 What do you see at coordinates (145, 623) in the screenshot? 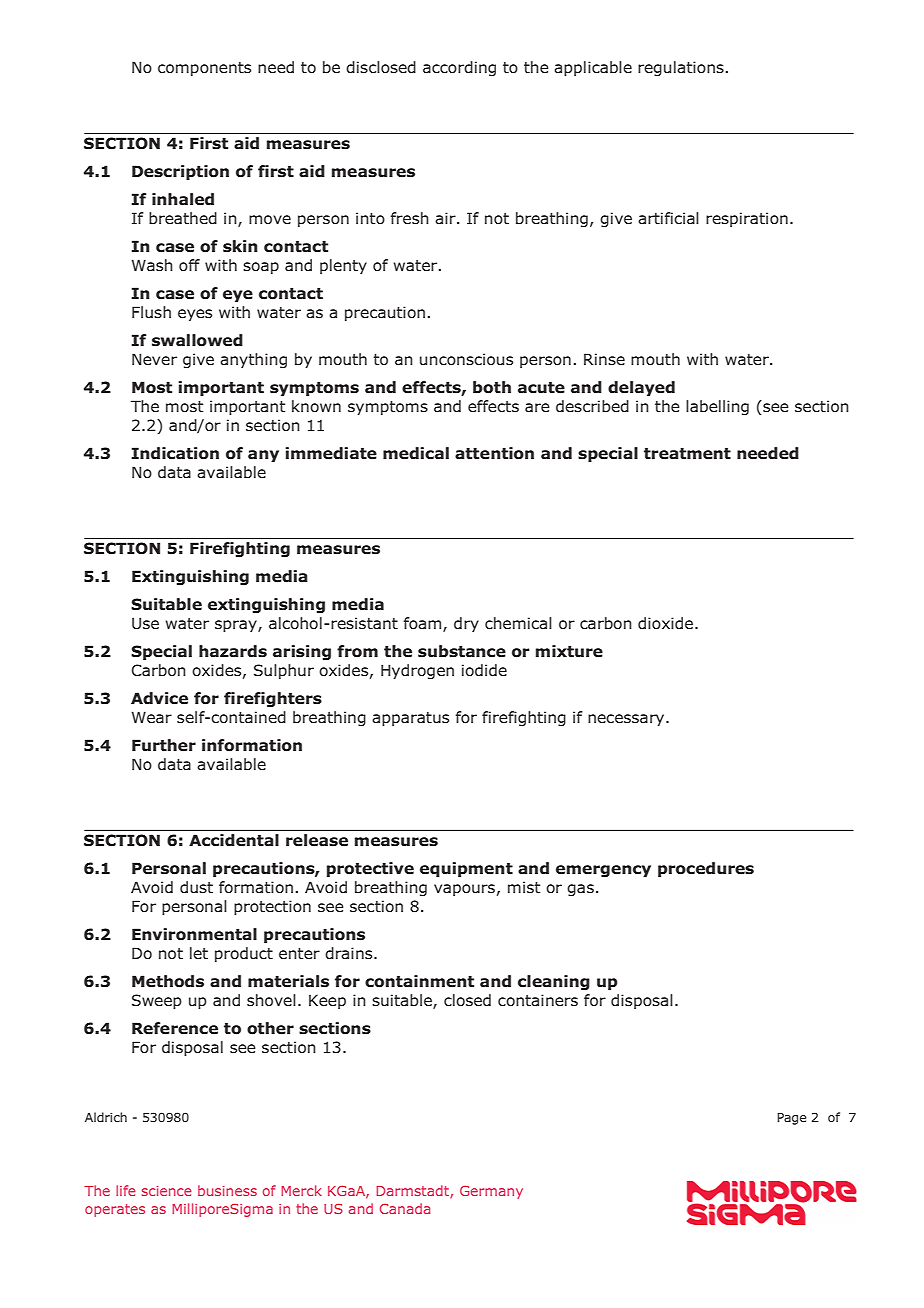
I see `Use` at bounding box center [145, 623].
